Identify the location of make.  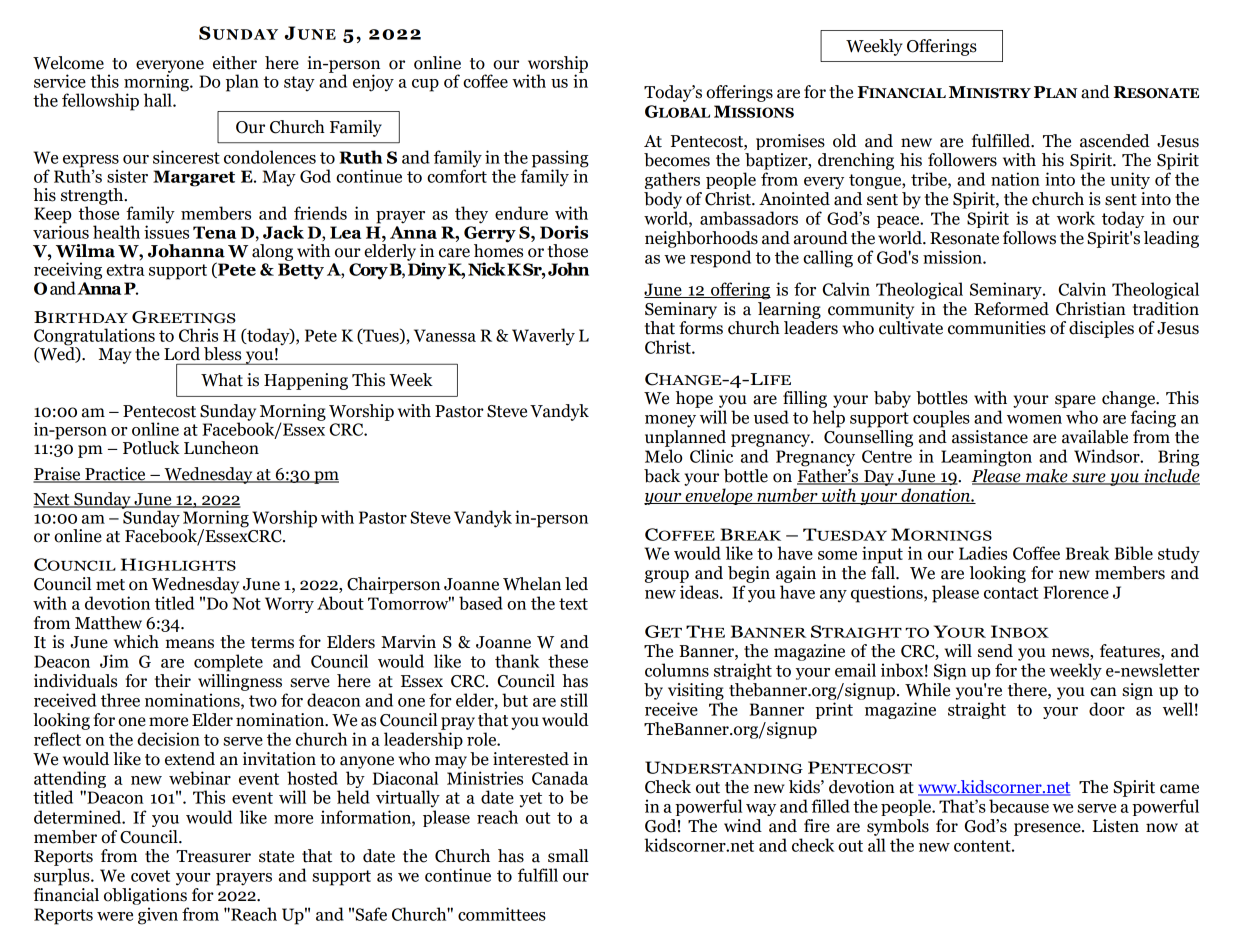
(1047, 477).
